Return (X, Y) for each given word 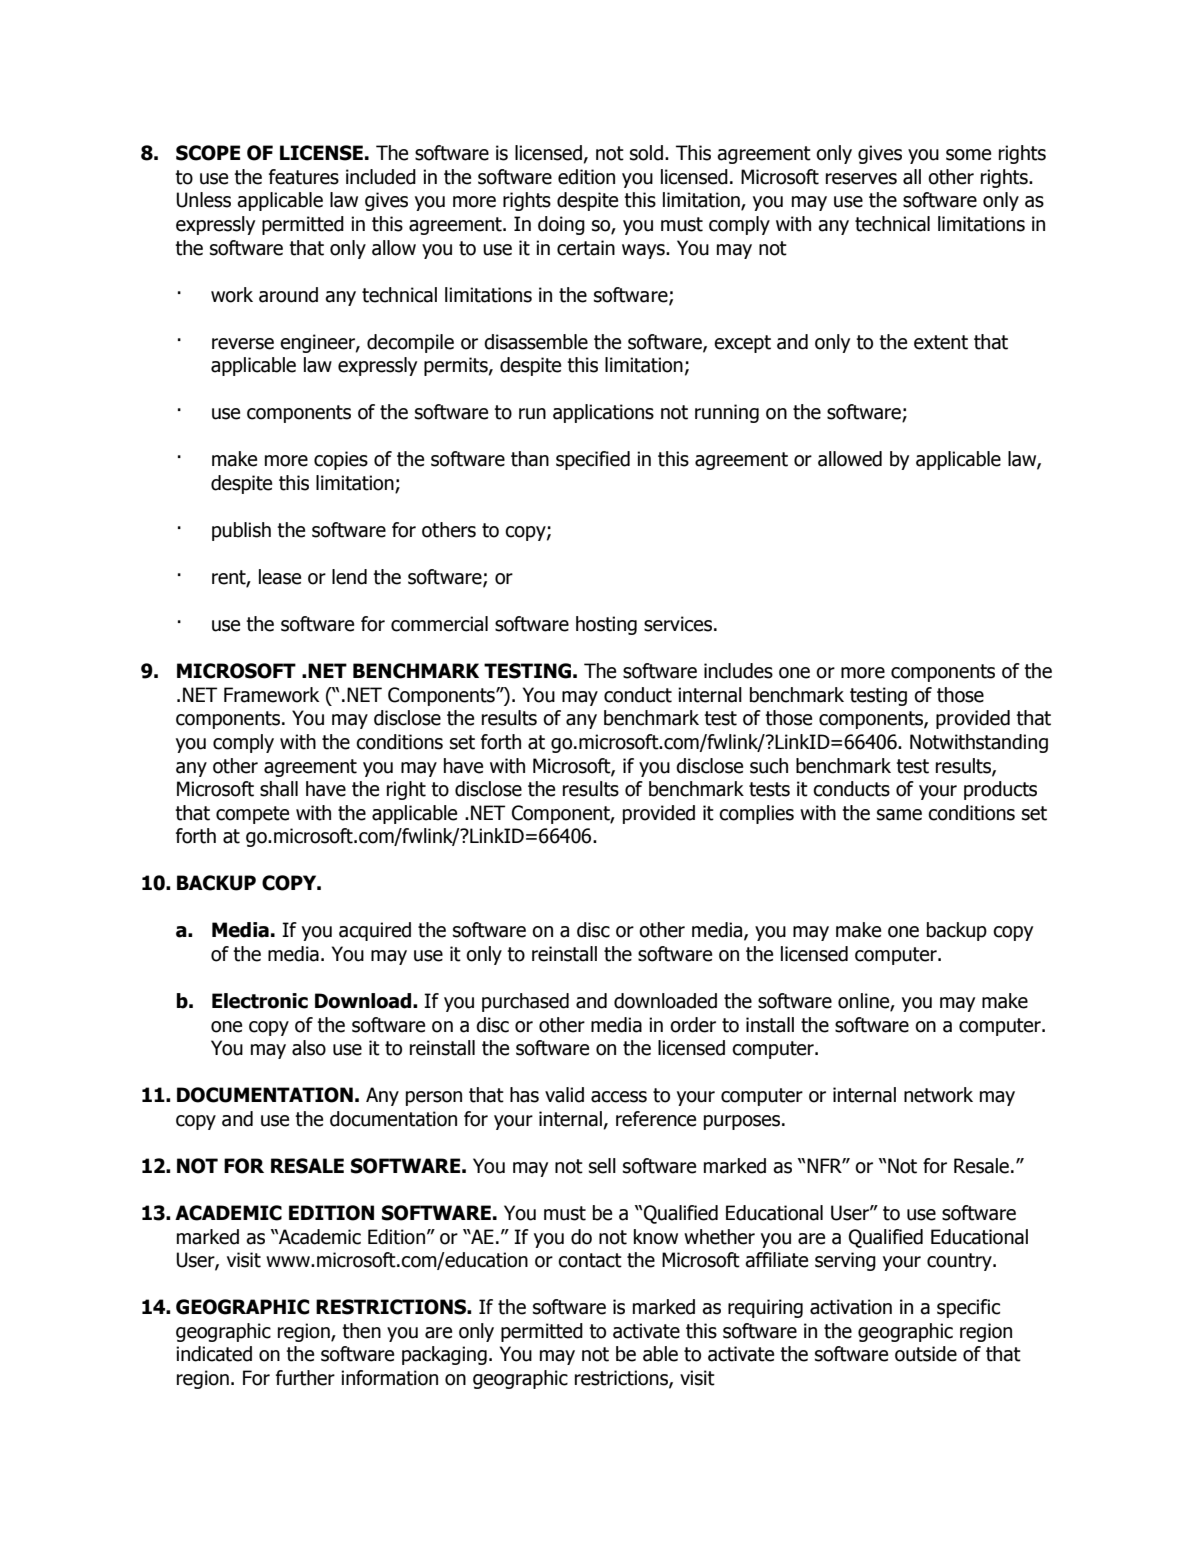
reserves (861, 179)
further (305, 1378)
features (304, 177)
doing (561, 225)
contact (590, 1260)
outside (926, 1354)
